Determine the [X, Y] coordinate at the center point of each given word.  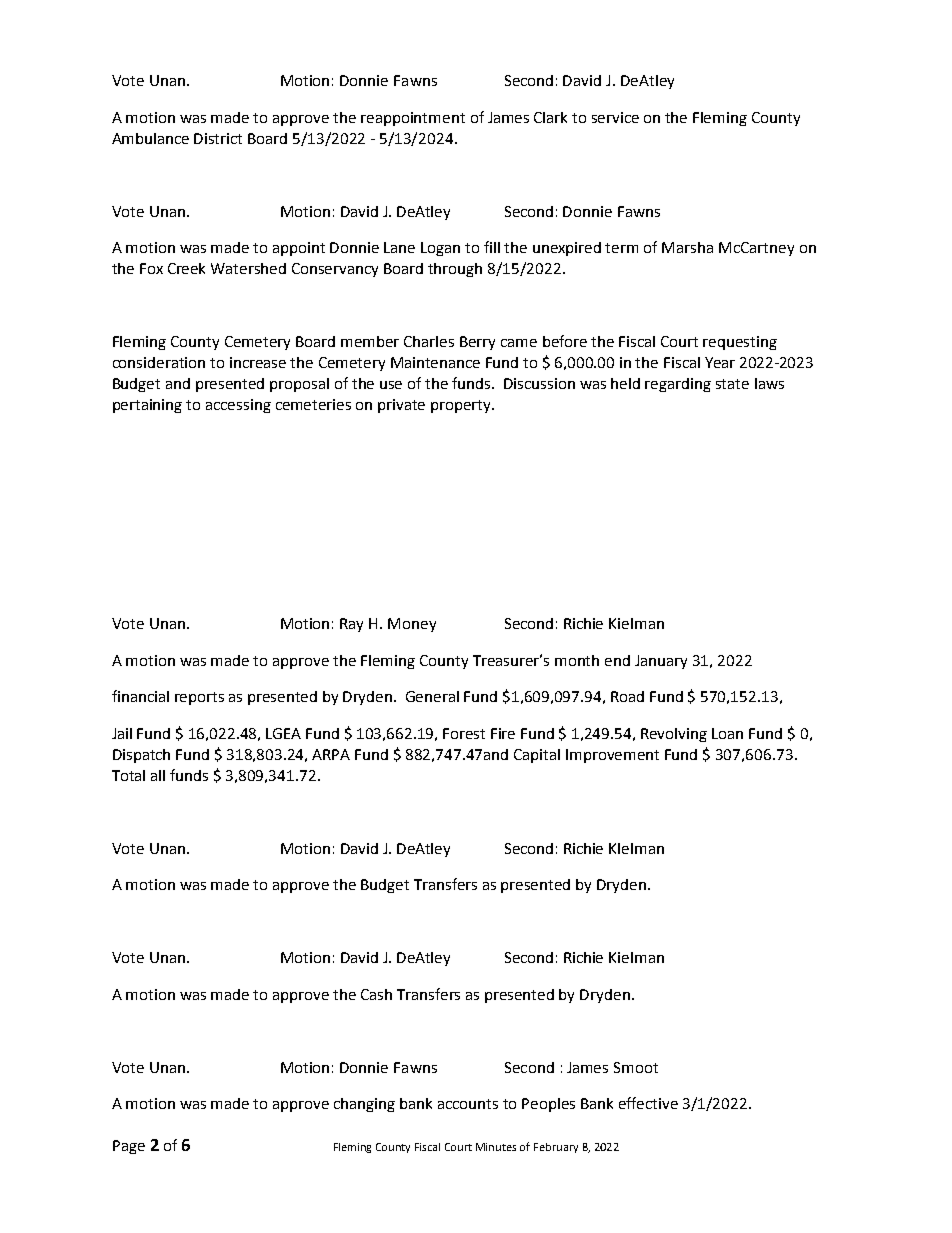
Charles [429, 341]
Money [412, 625]
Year [720, 362]
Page [129, 1147]
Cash [376, 994]
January [661, 662]
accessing [238, 406]
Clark [550, 117]
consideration [159, 362]
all [158, 775]
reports [199, 698]
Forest [464, 733]
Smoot [636, 1067]
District [218, 138]
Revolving [674, 735]
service [615, 117]
